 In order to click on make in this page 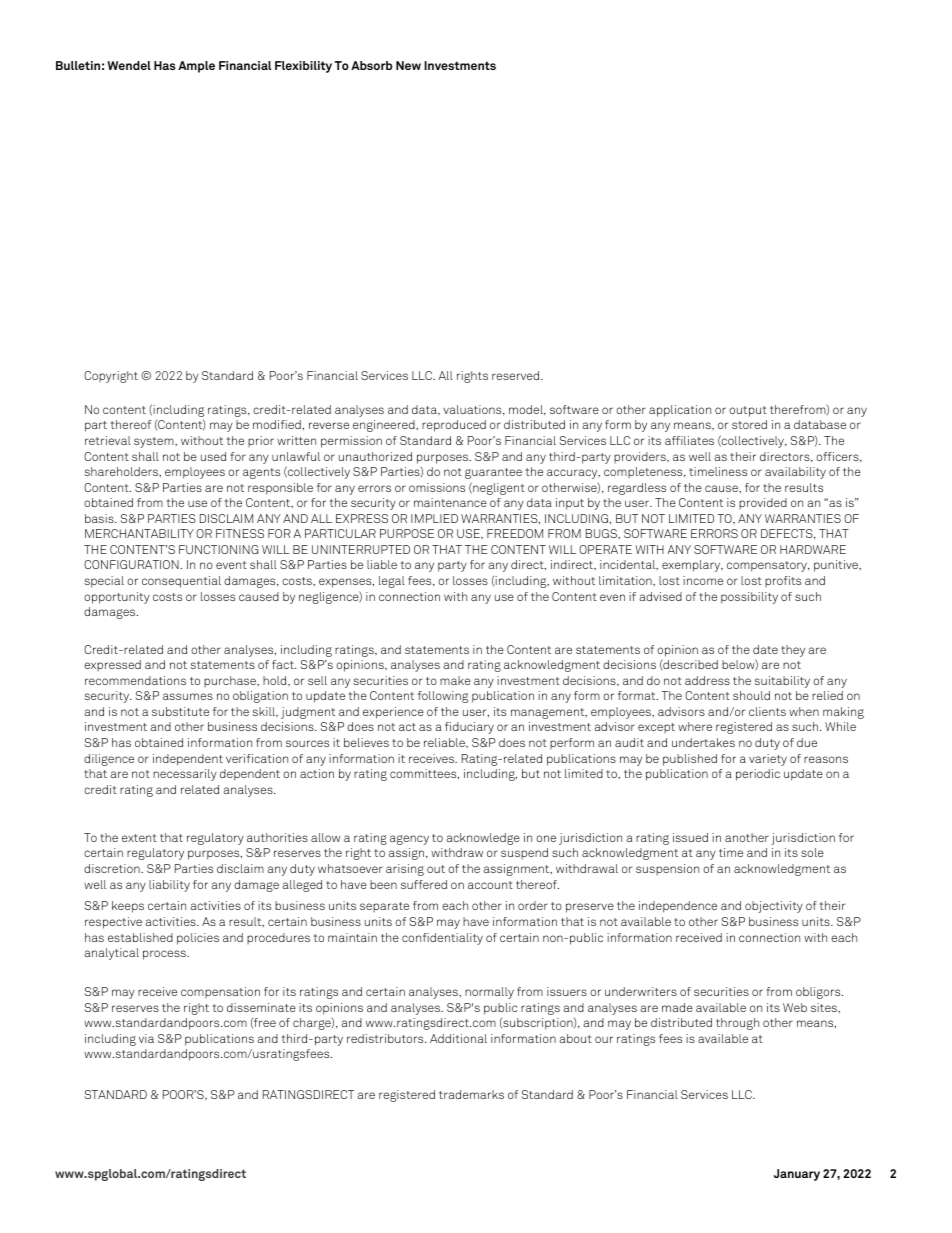, I will do `click(455, 680)`.
